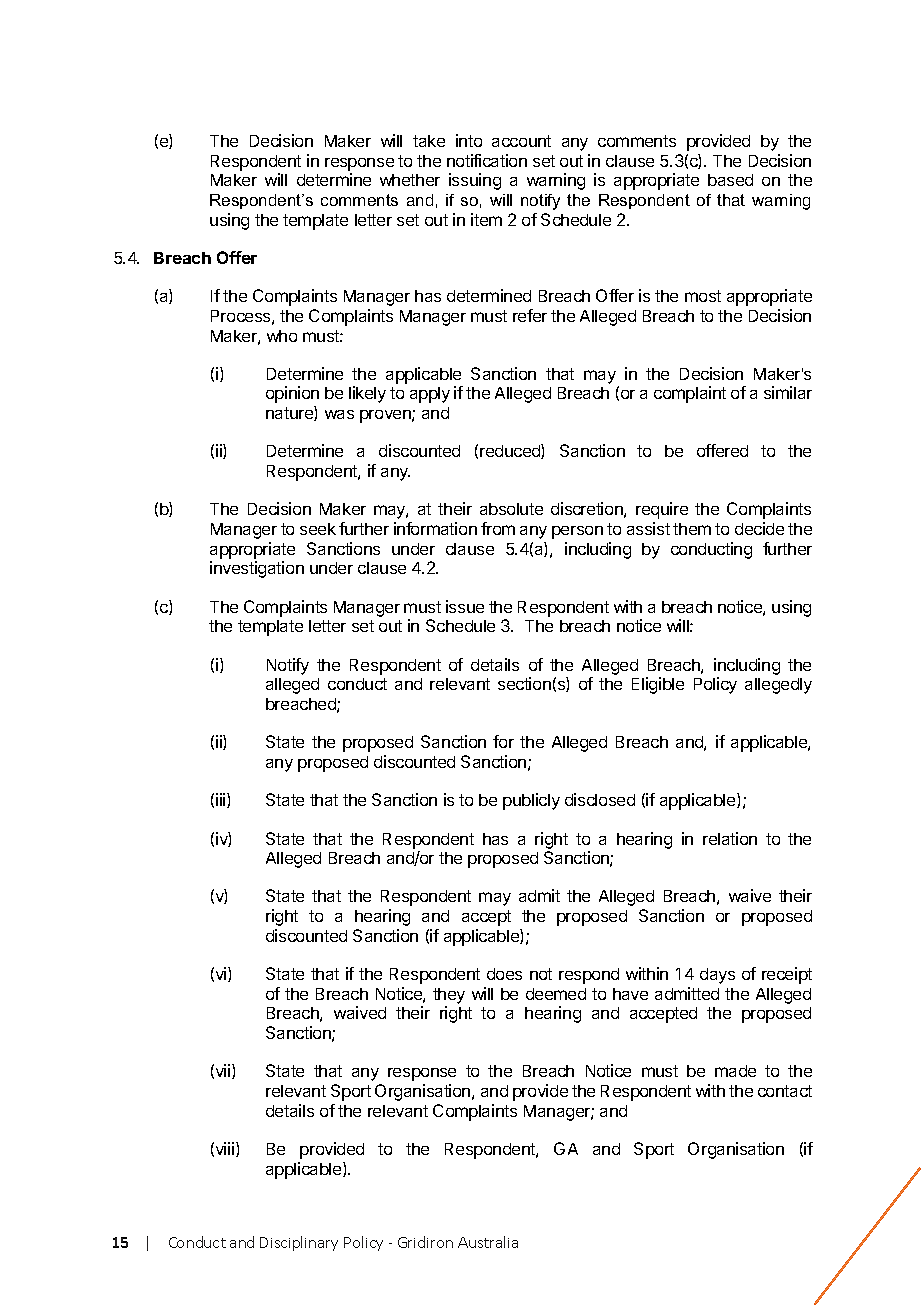 Image resolution: width=924 pixels, height=1308 pixels. What do you see at coordinates (692, 529) in the image?
I see `them` at bounding box center [692, 529].
